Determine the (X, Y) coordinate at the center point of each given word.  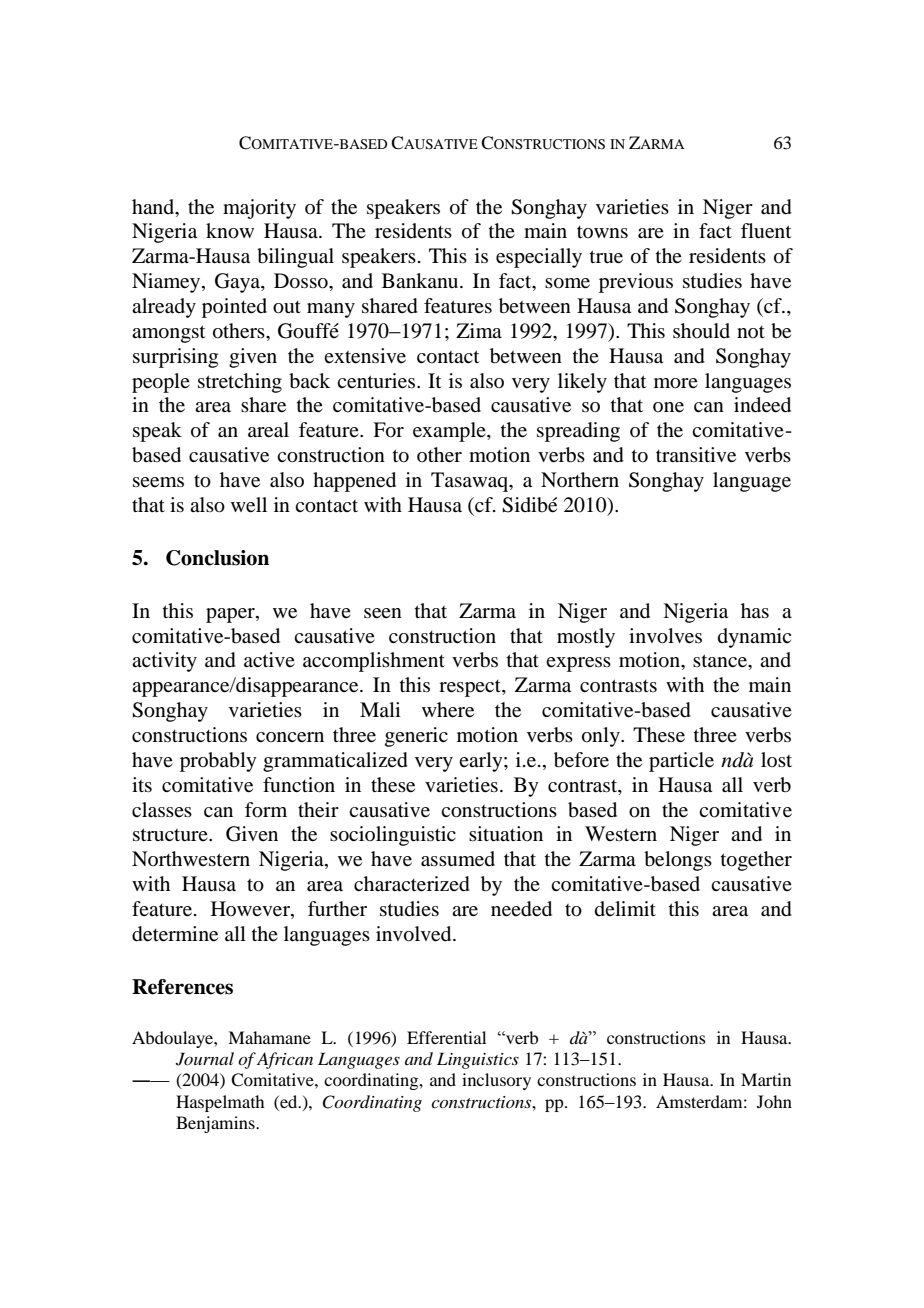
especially (539, 258)
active (269, 659)
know (230, 231)
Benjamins (216, 1124)
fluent (766, 231)
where (448, 710)
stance (721, 661)
